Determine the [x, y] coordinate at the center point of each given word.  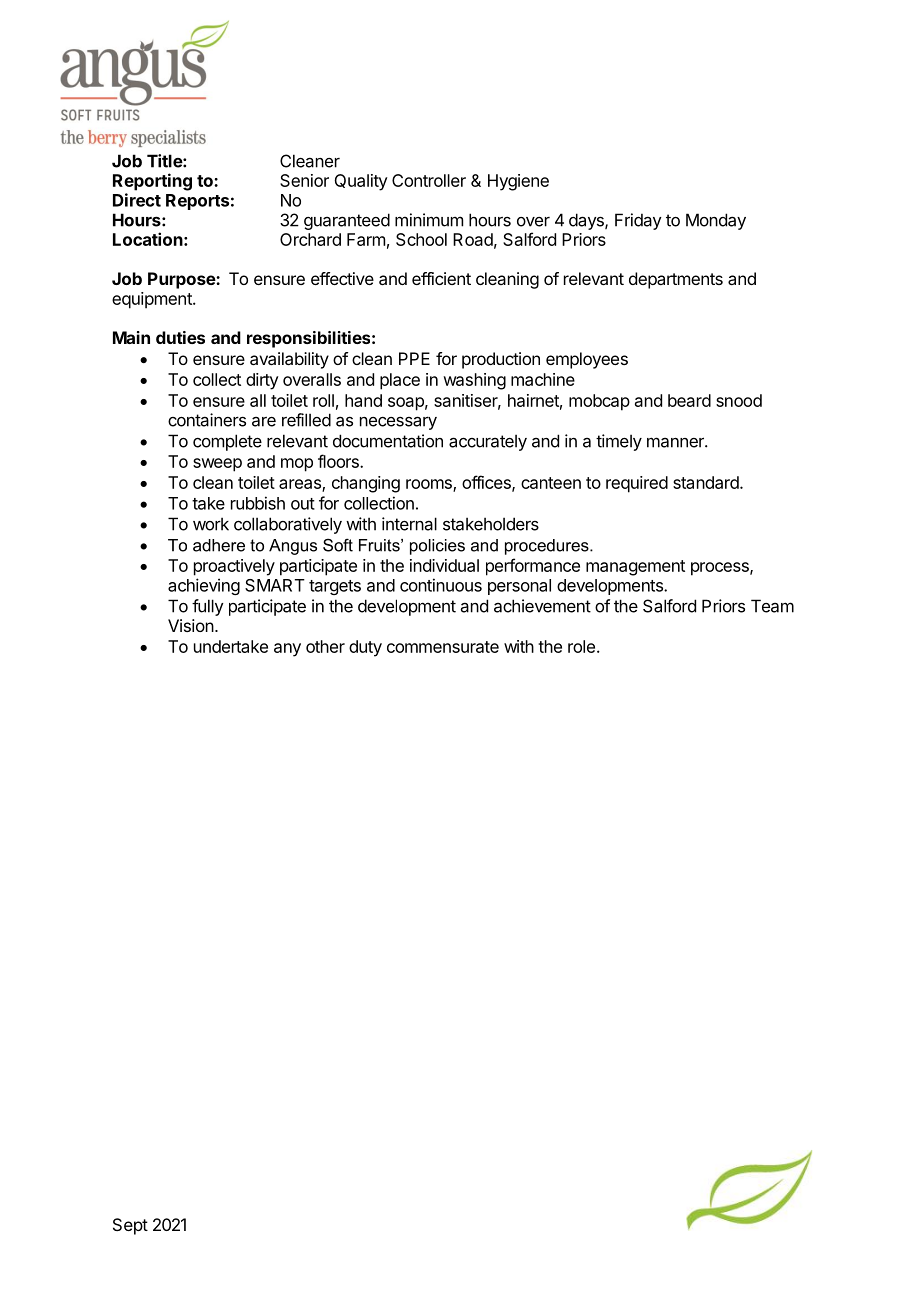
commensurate [443, 647]
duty [365, 648]
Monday [716, 221]
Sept [130, 1226]
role [581, 646]
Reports [197, 202]
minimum [429, 220]
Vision [191, 625]
